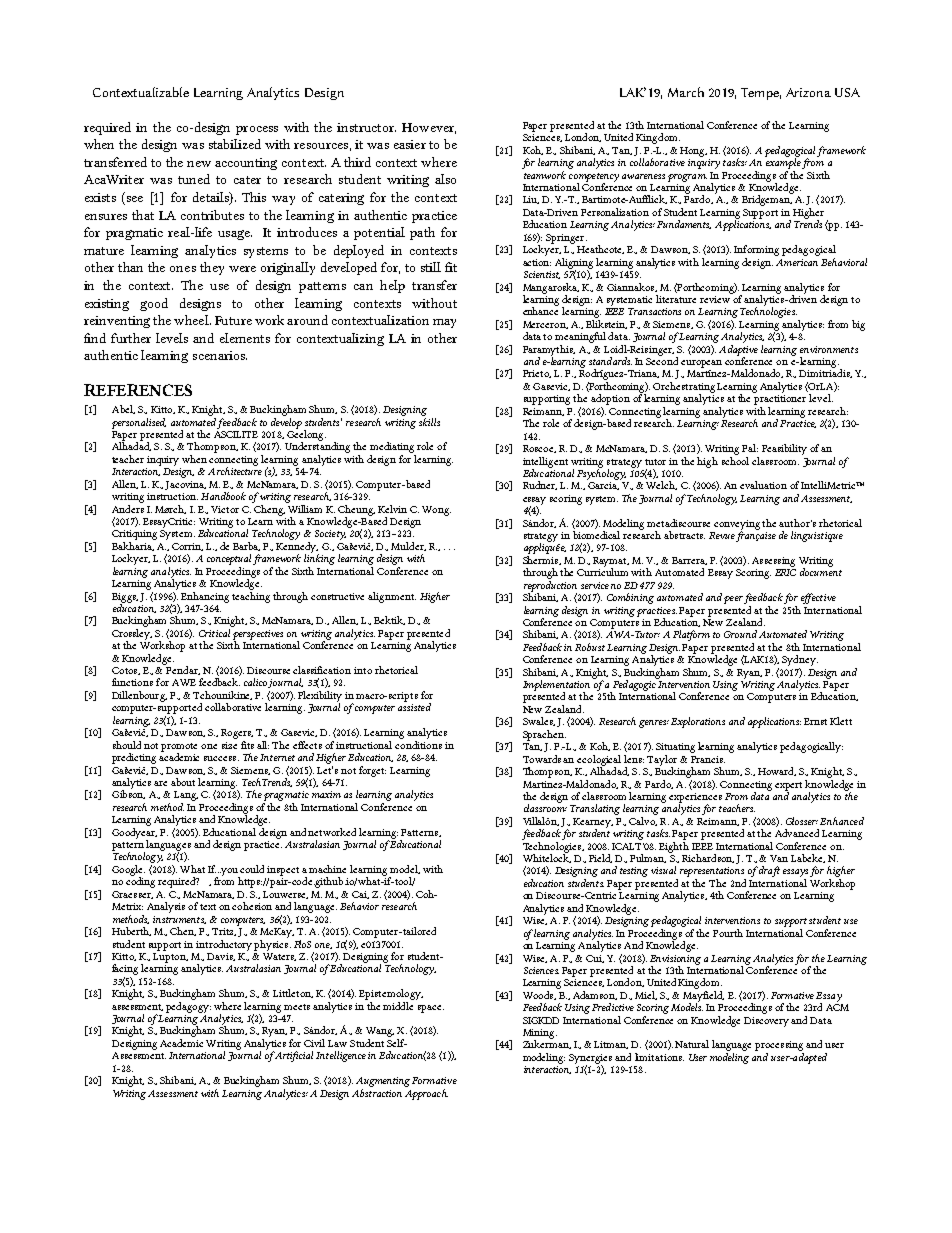 This document has height=1233, width=952. What do you see at coordinates (418, 745) in the document?
I see `conditions` at bounding box center [418, 745].
